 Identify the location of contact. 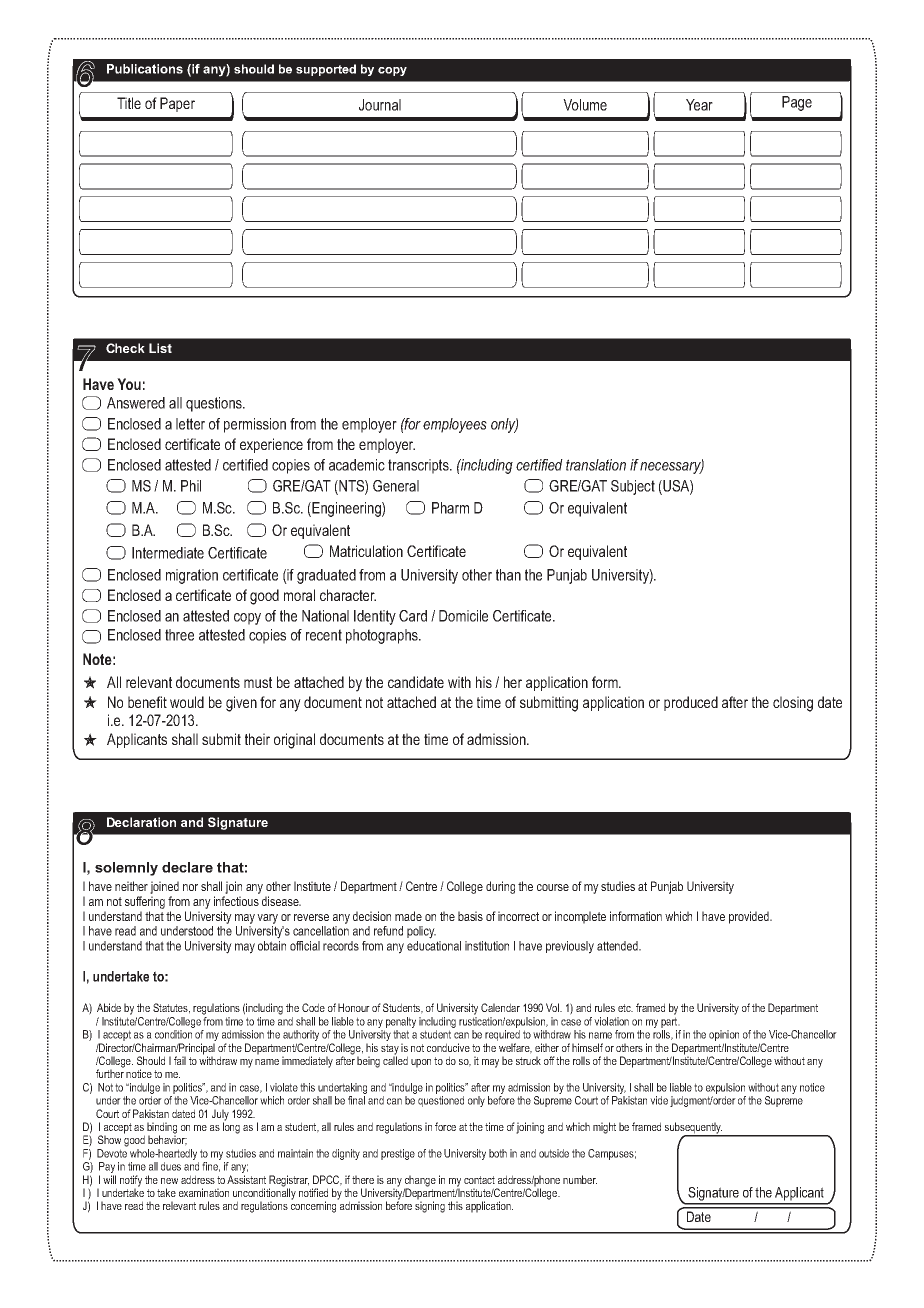
(479, 1180).
